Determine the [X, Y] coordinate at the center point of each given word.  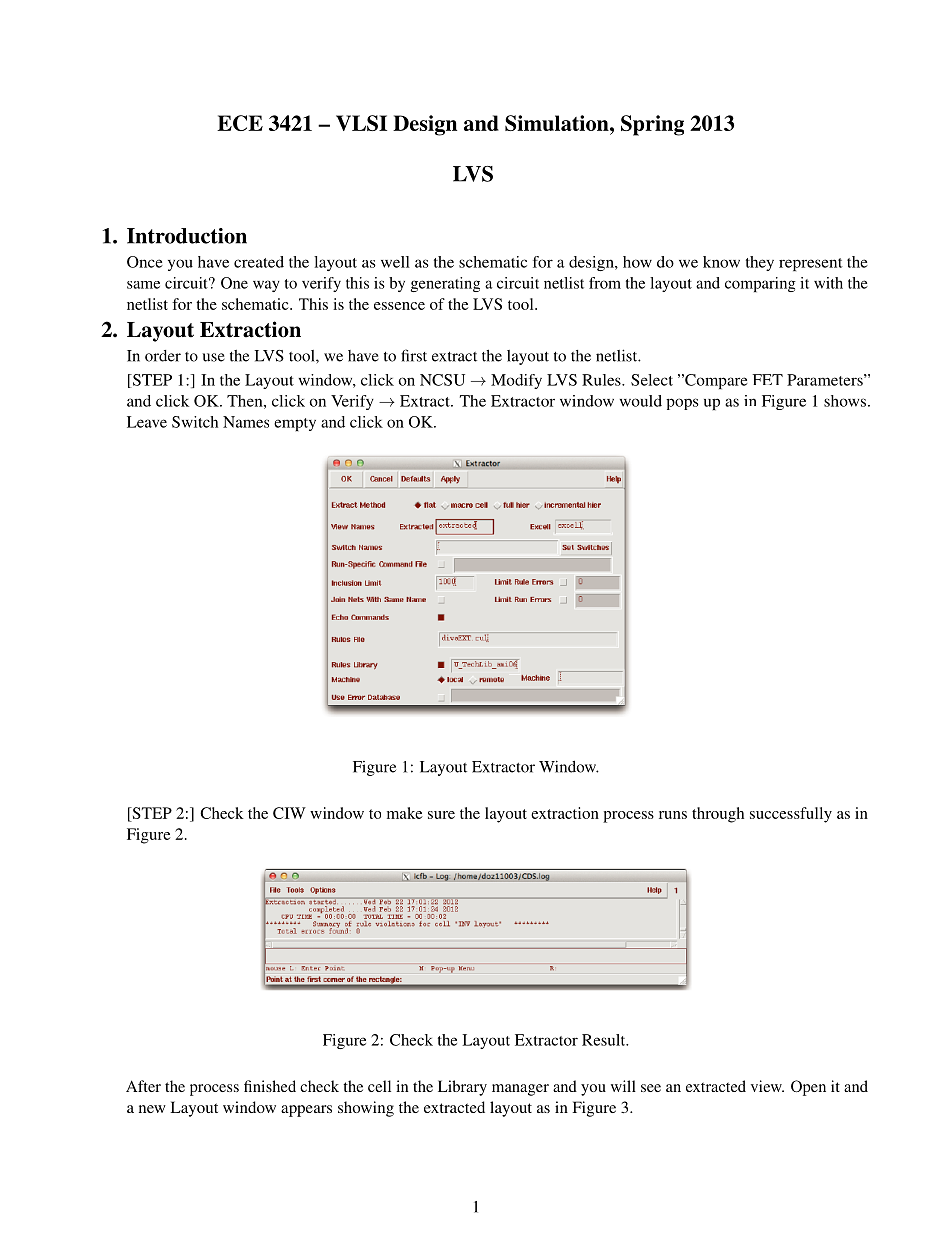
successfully [791, 815]
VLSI [361, 123]
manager [520, 1090]
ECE [240, 123]
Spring [652, 125]
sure [441, 815]
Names [246, 422]
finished [270, 1086]
